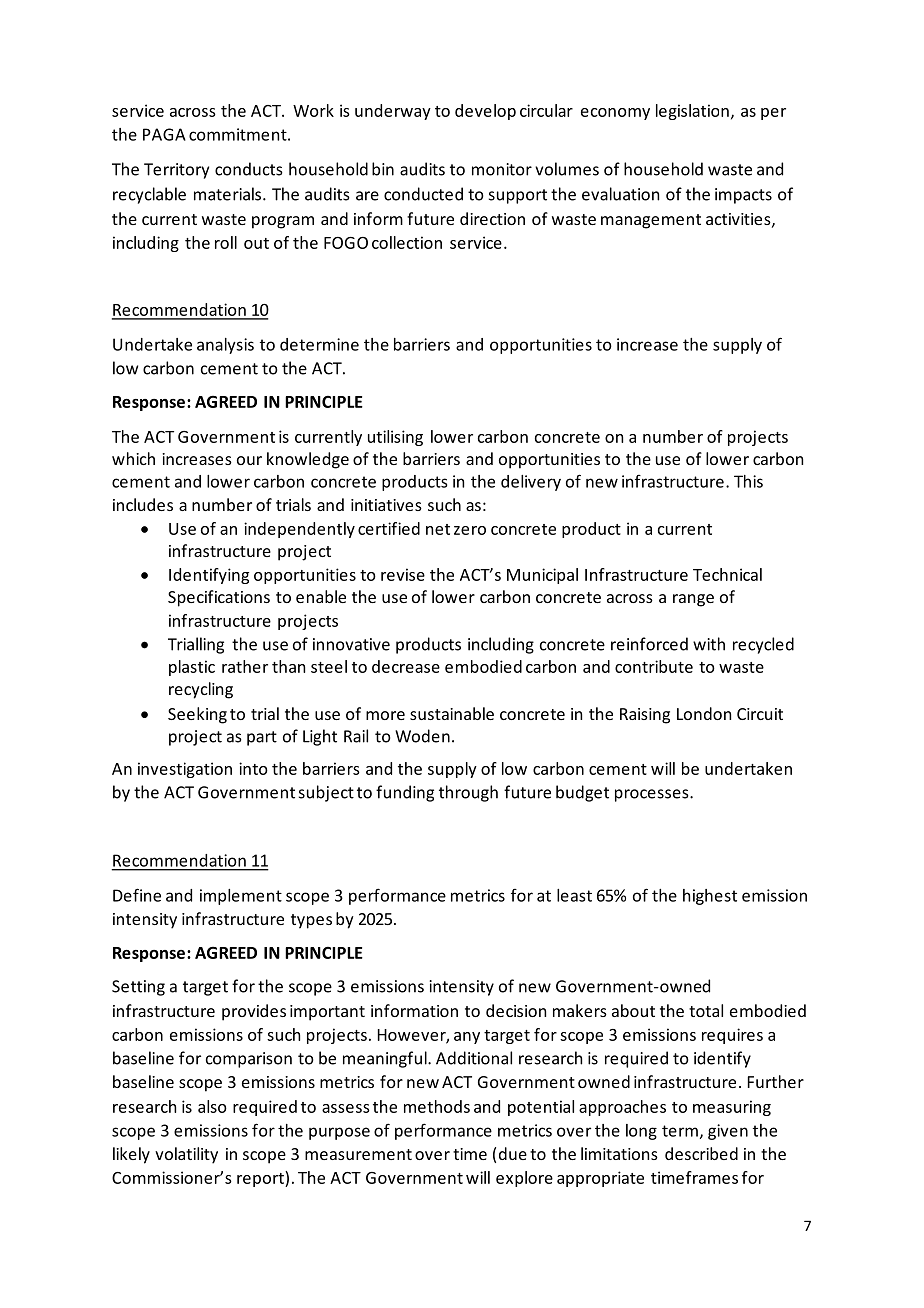  I want to click on This, so click(748, 481).
